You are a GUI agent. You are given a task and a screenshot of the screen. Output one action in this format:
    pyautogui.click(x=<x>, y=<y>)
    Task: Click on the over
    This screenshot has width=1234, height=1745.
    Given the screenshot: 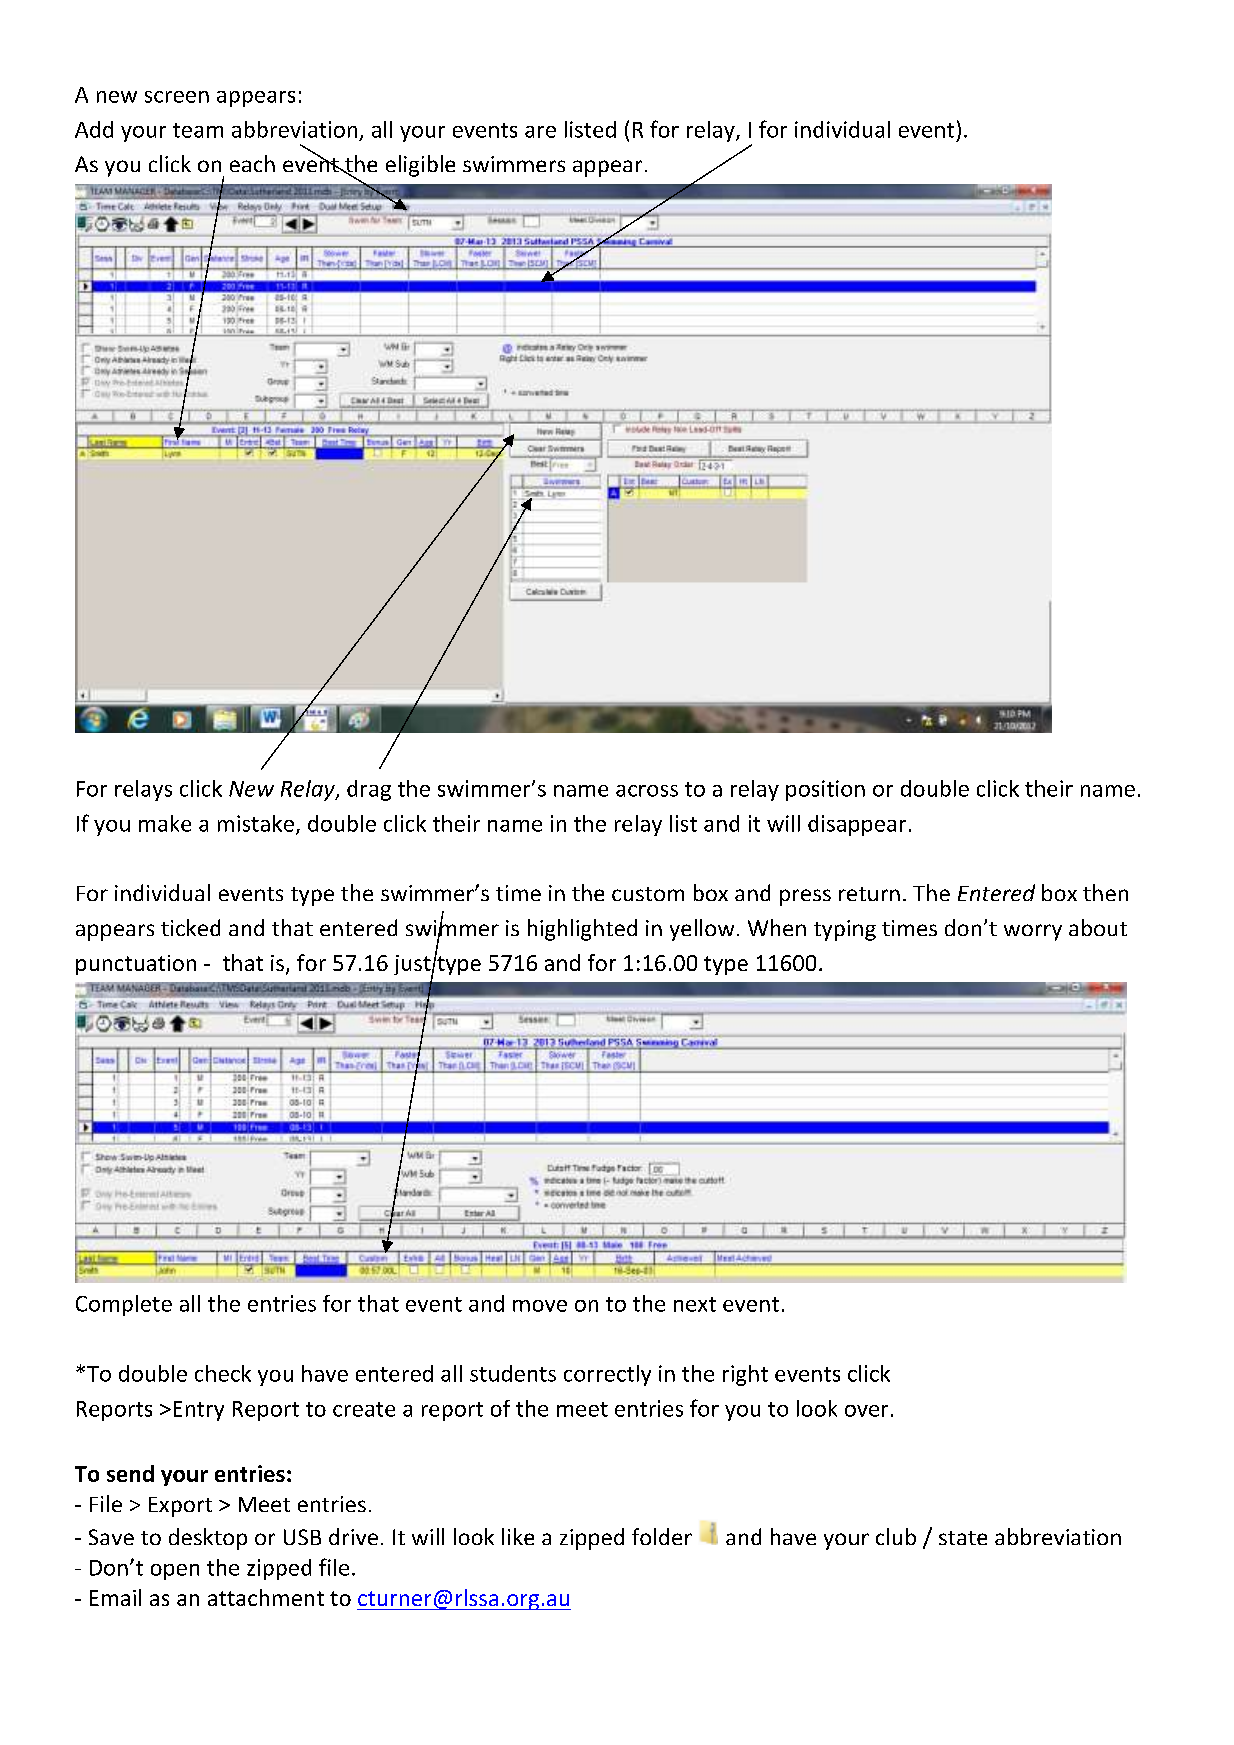 What is the action you would take?
    pyautogui.click(x=866, y=1411)
